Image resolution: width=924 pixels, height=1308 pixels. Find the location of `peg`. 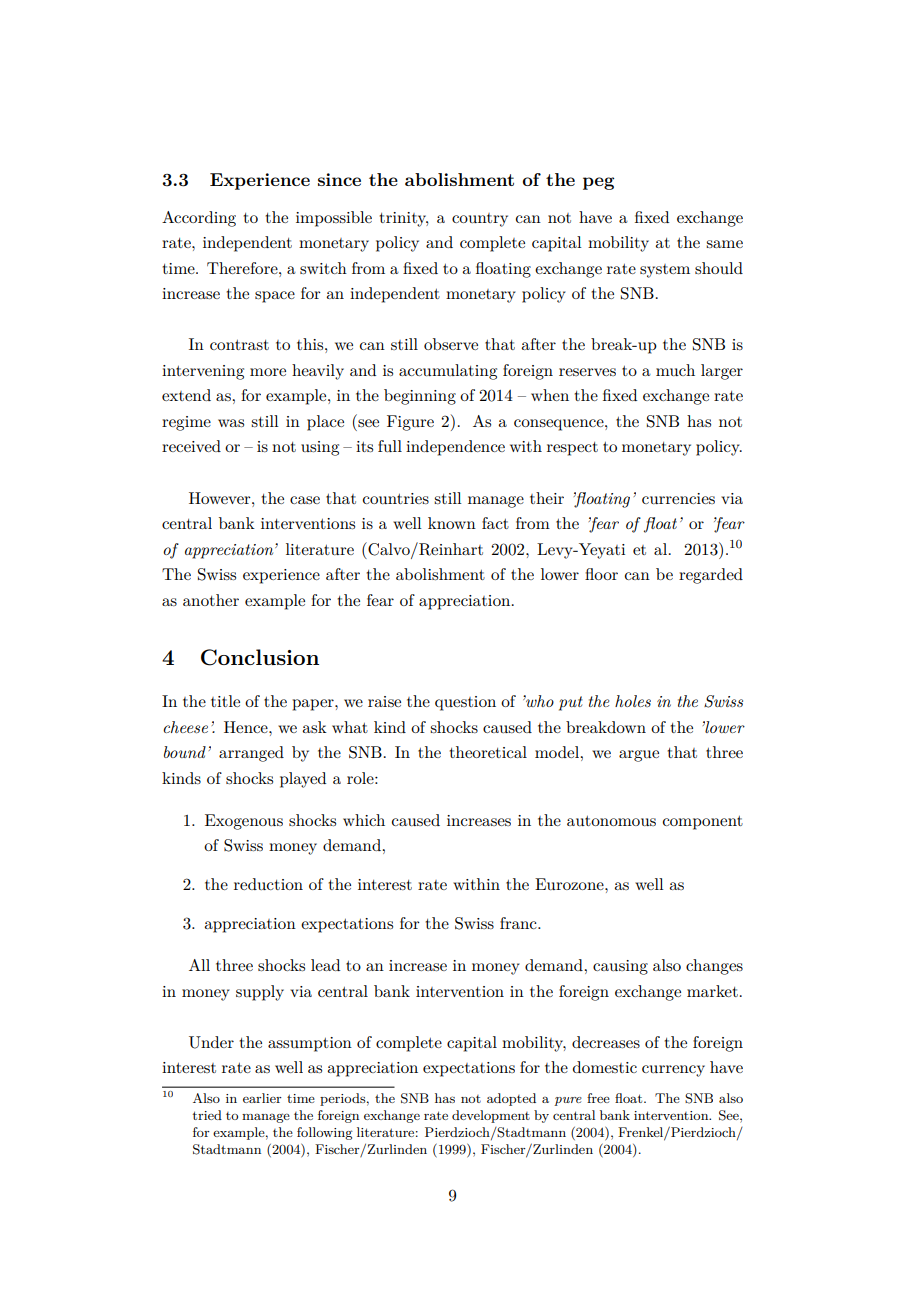

peg is located at coordinates (598, 183).
